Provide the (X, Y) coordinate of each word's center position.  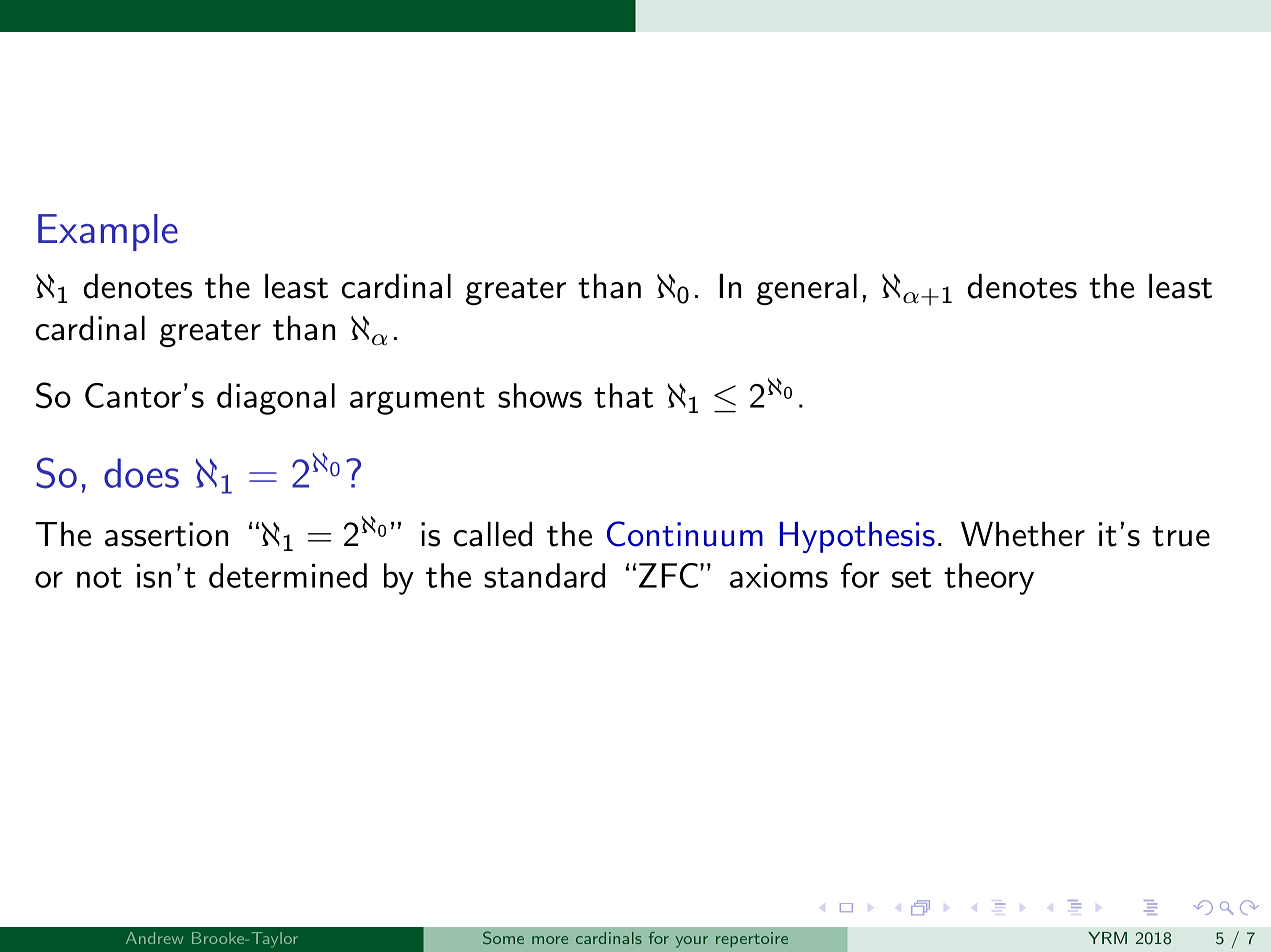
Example (108, 232)
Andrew (154, 938)
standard (544, 575)
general (807, 289)
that (623, 395)
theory (989, 579)
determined (288, 575)
